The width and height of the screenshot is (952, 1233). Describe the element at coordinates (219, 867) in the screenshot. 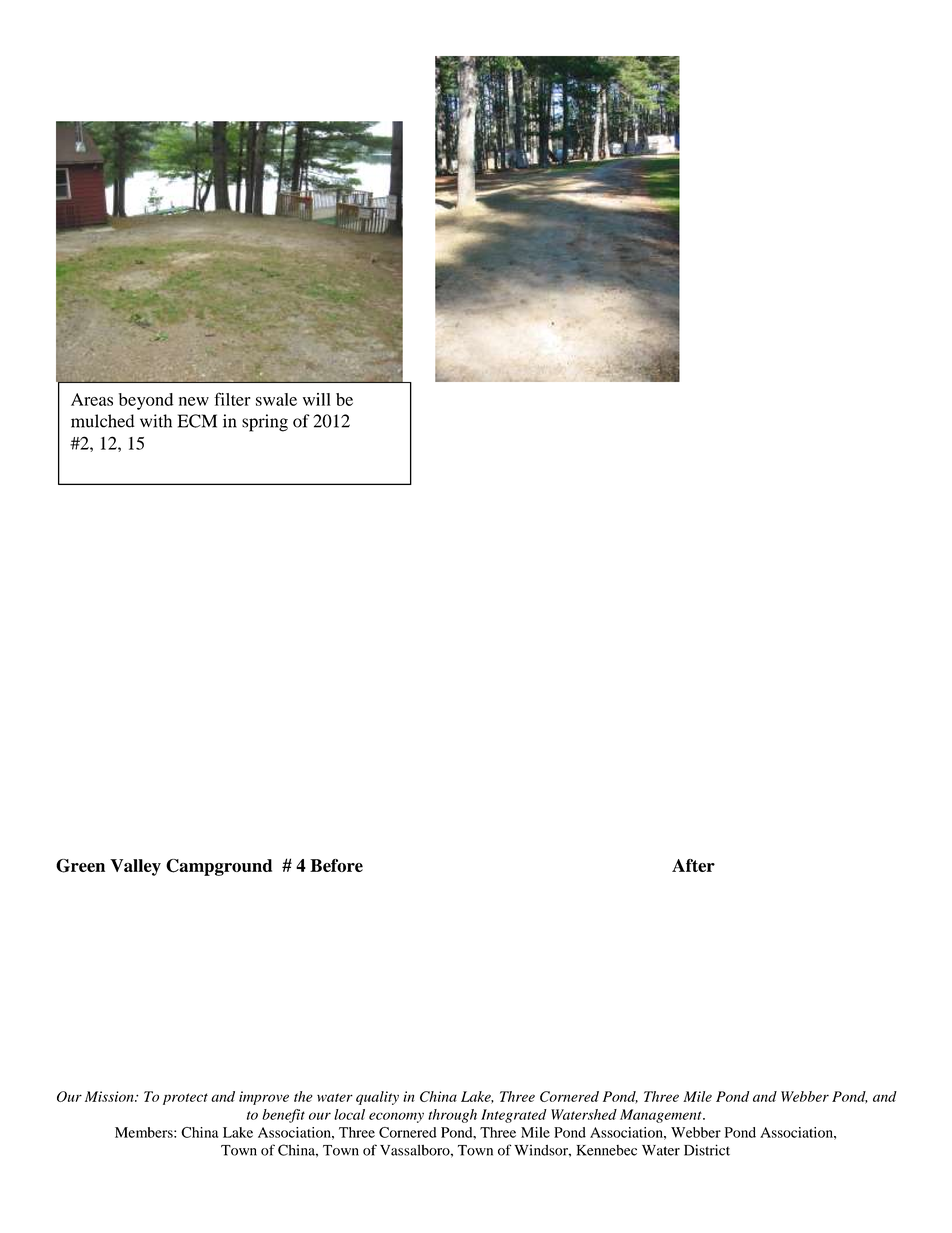

I see `Campground` at that location.
